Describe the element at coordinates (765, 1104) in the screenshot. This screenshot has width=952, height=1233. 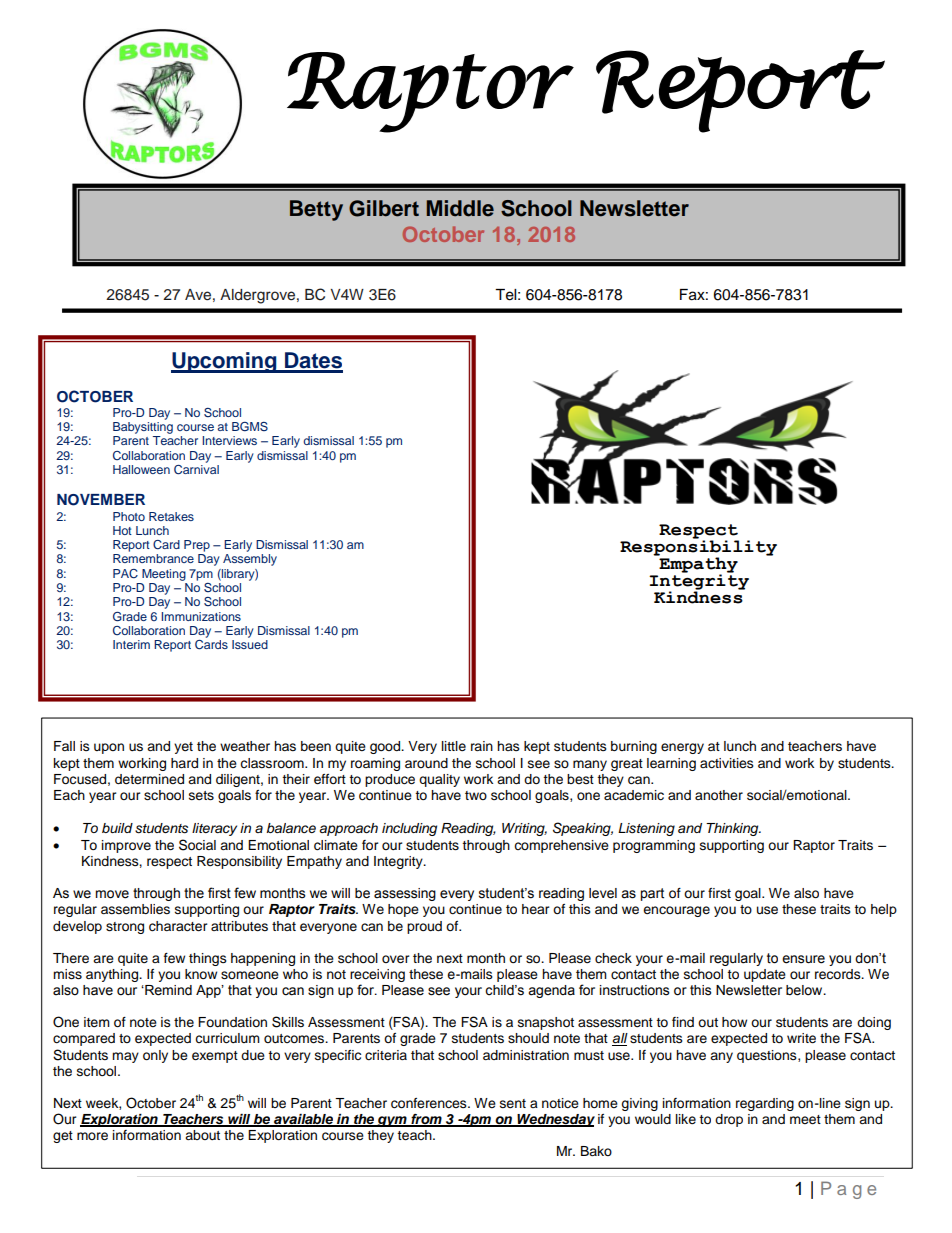
I see `regarding` at that location.
